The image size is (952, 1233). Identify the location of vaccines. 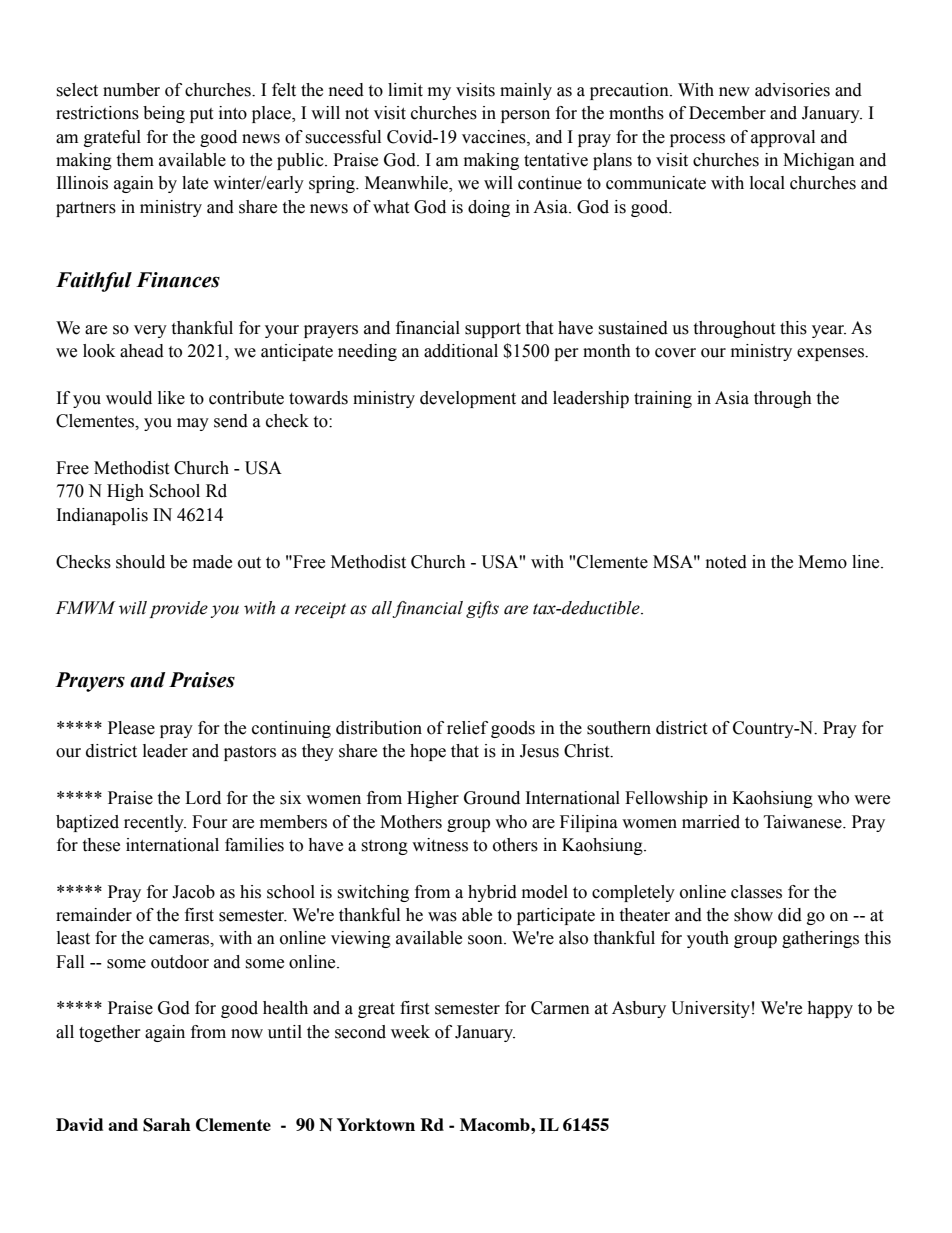
(495, 137).
